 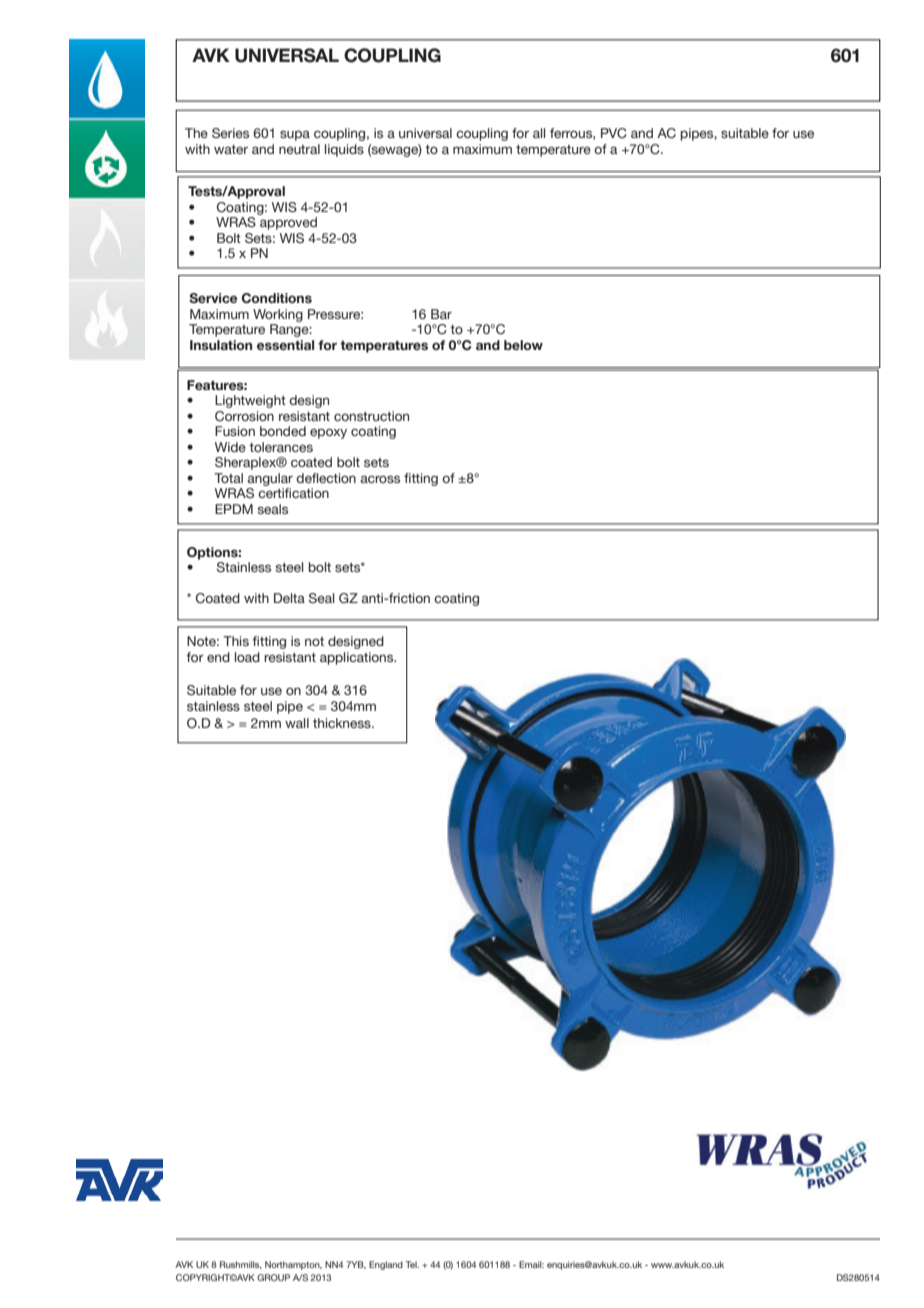 What do you see at coordinates (358, 658) in the document?
I see `applications` at bounding box center [358, 658].
